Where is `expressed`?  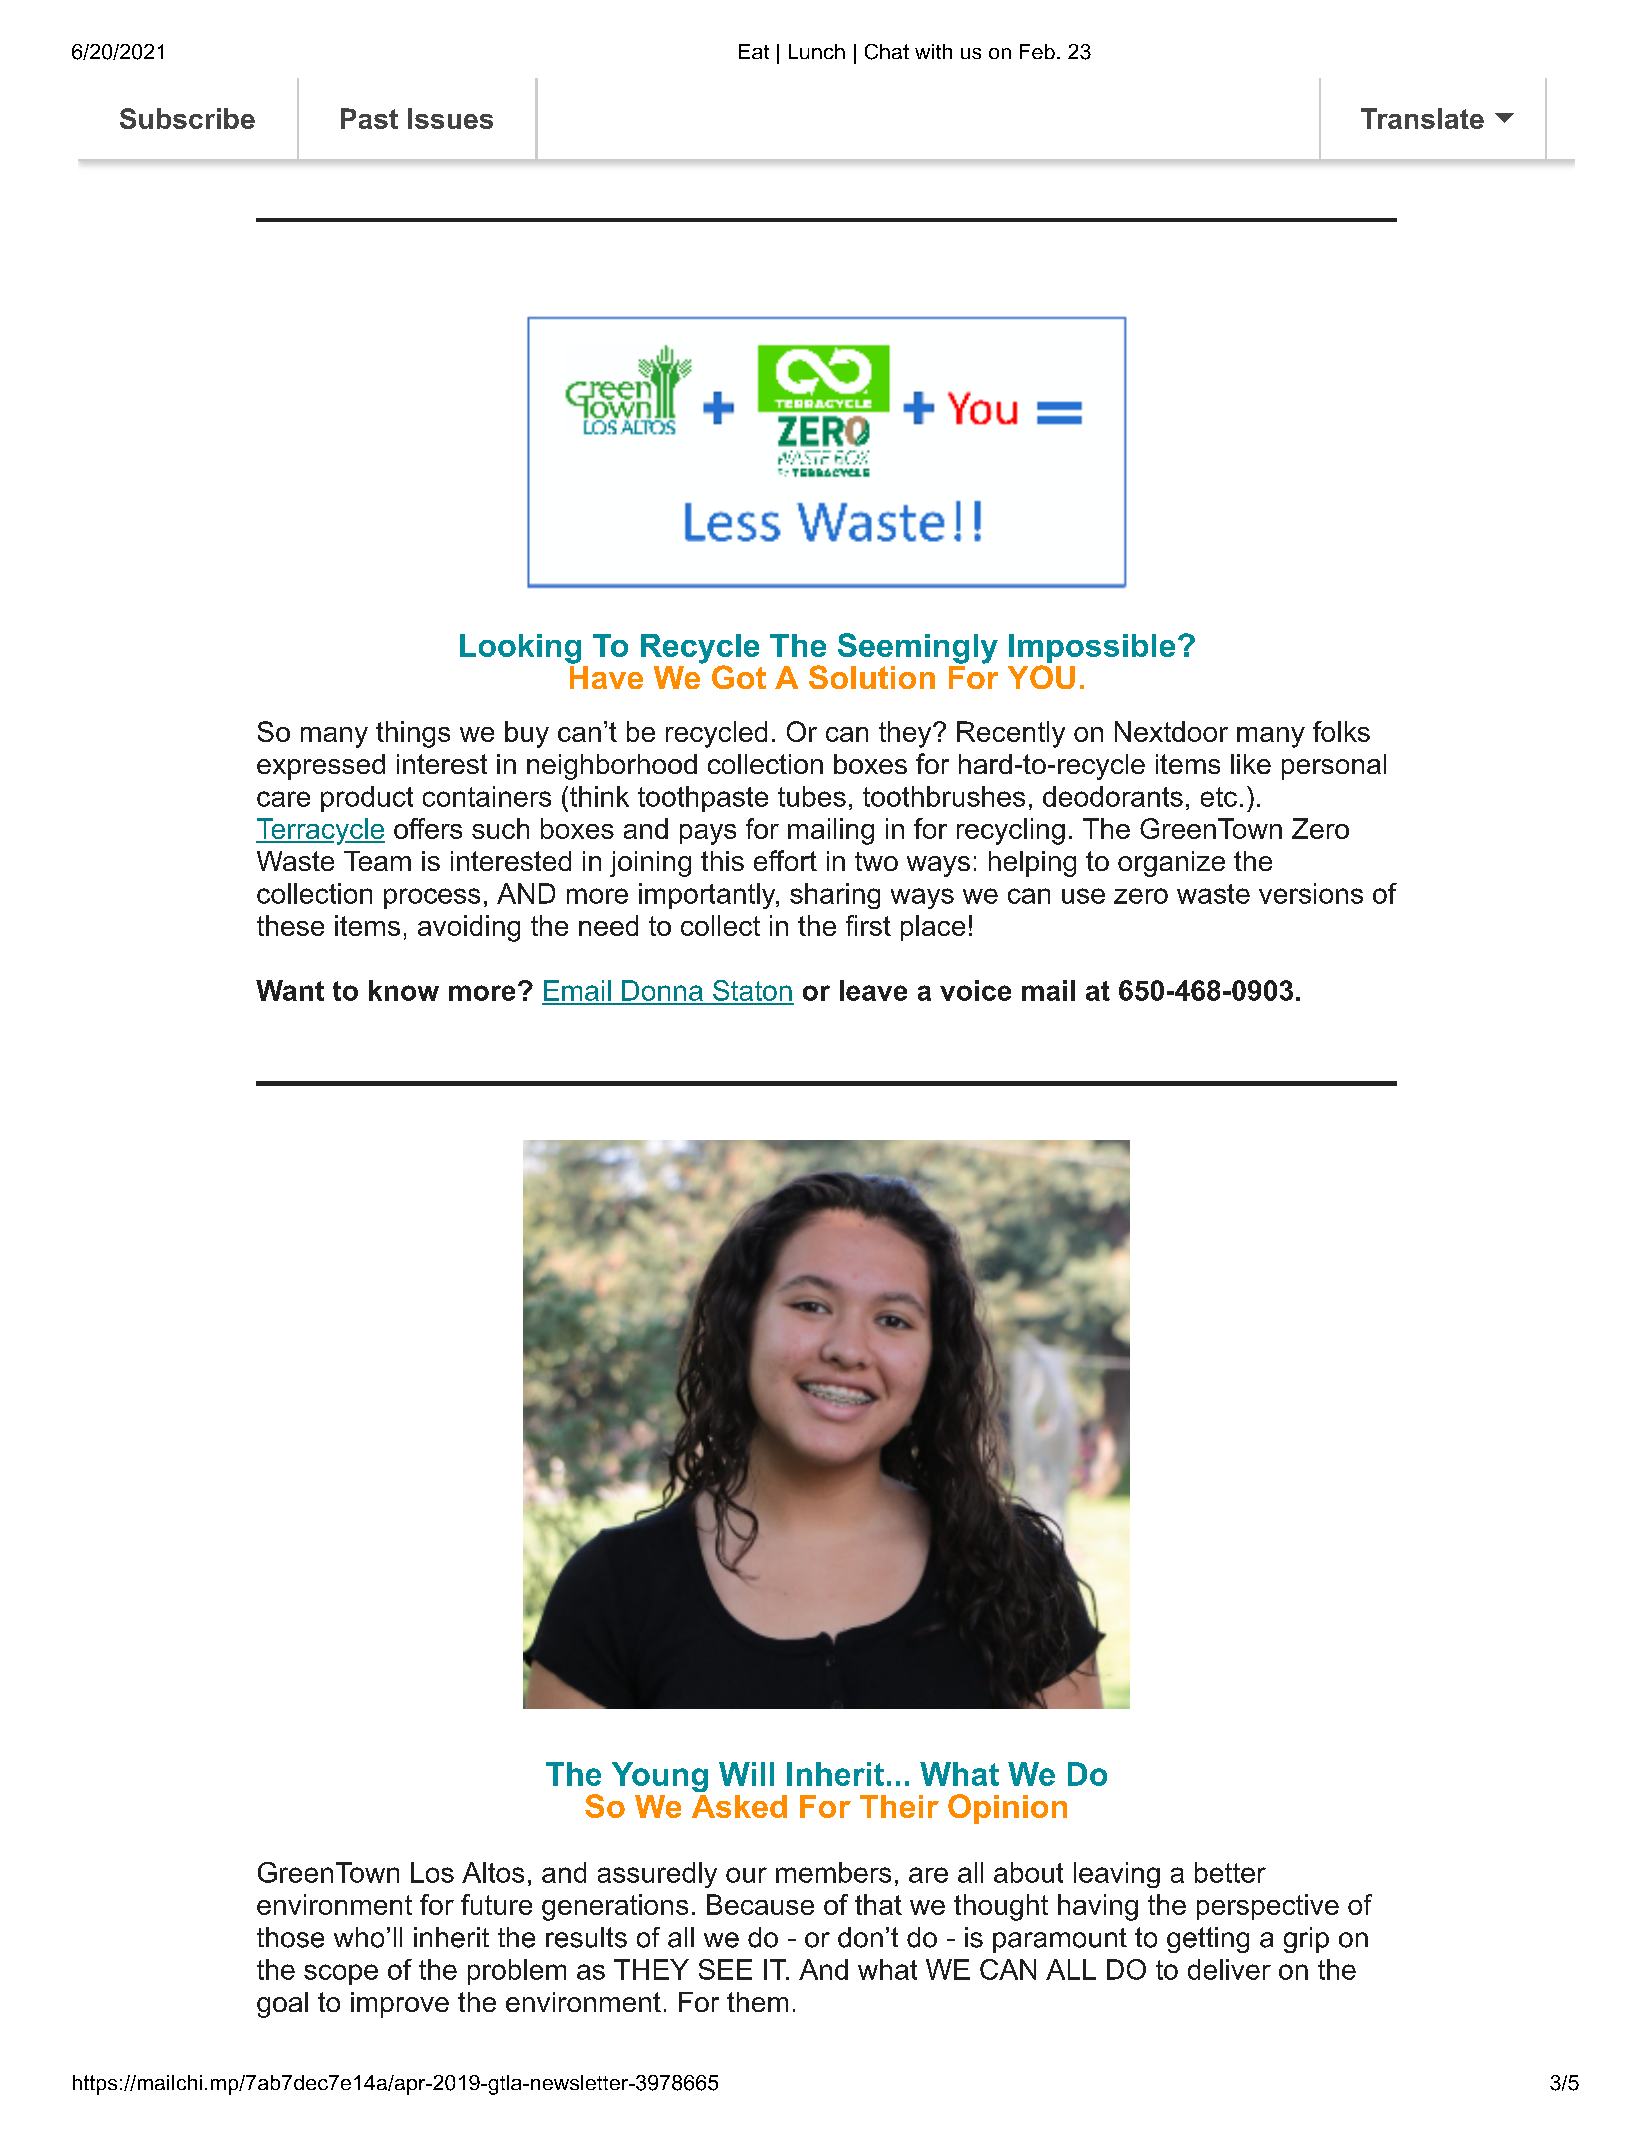 expressed is located at coordinates (321, 767).
